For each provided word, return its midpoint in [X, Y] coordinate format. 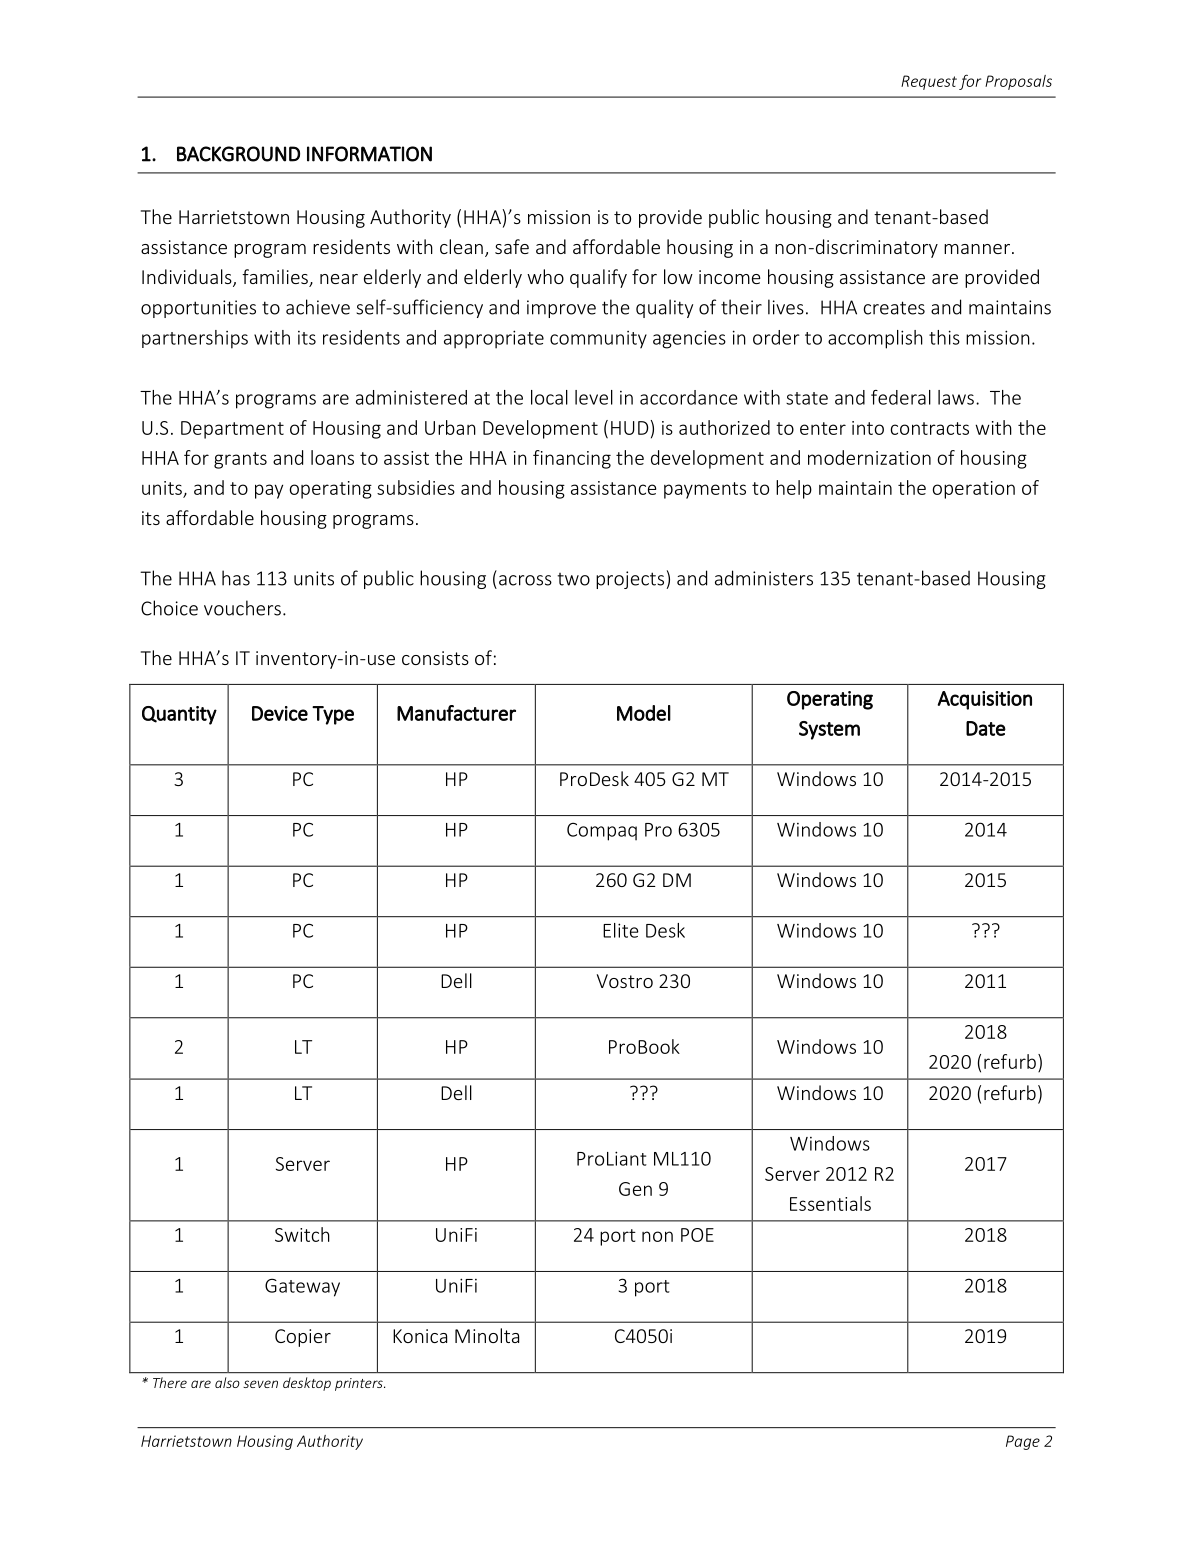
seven [260, 1384]
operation [974, 490]
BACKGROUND [238, 154]
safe [512, 246]
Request [929, 82]
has [236, 578]
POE [697, 1235]
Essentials [830, 1203]
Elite [621, 930]
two [573, 579]
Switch [302, 1234]
